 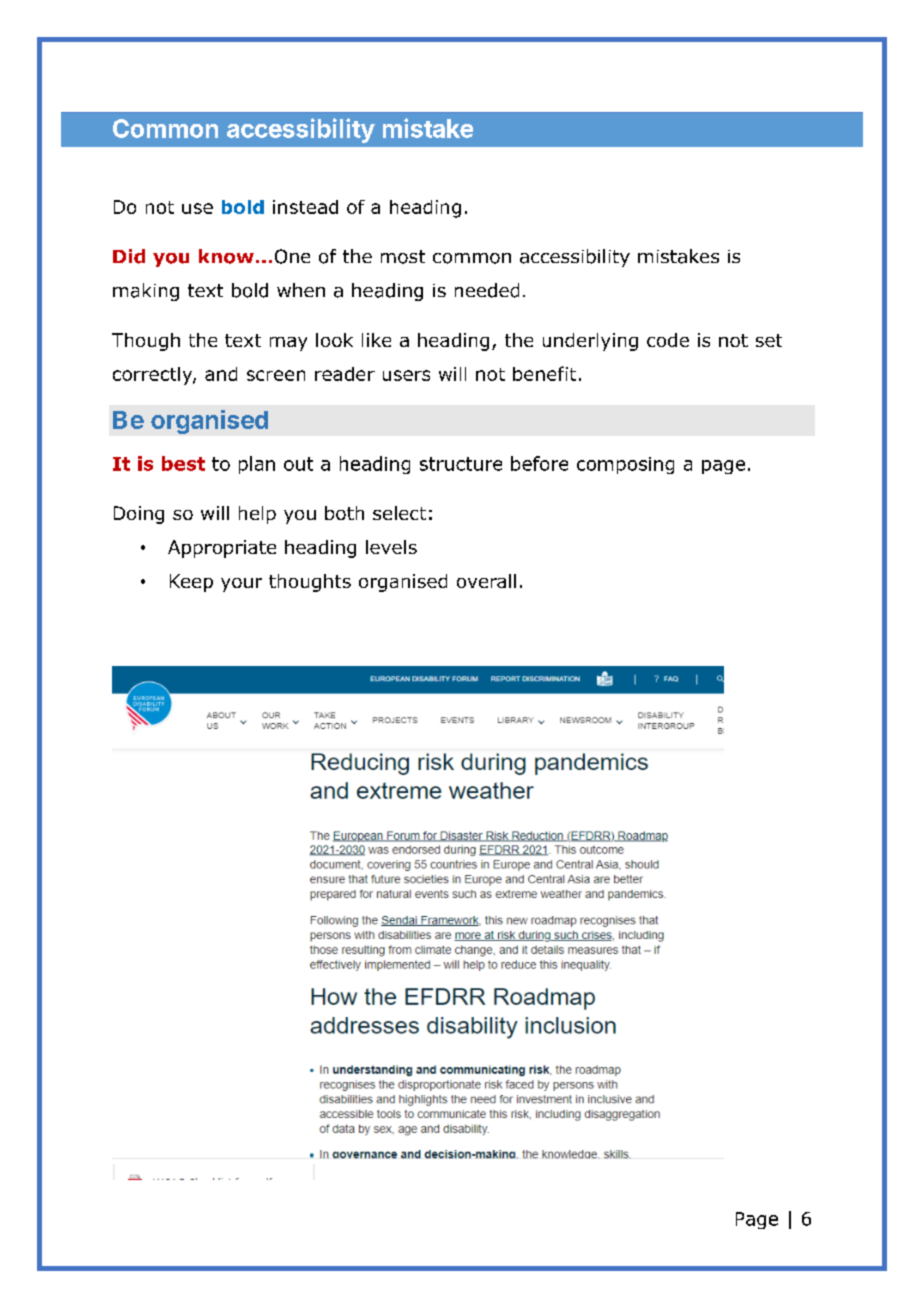 I want to click on Keep, so click(x=191, y=583).
